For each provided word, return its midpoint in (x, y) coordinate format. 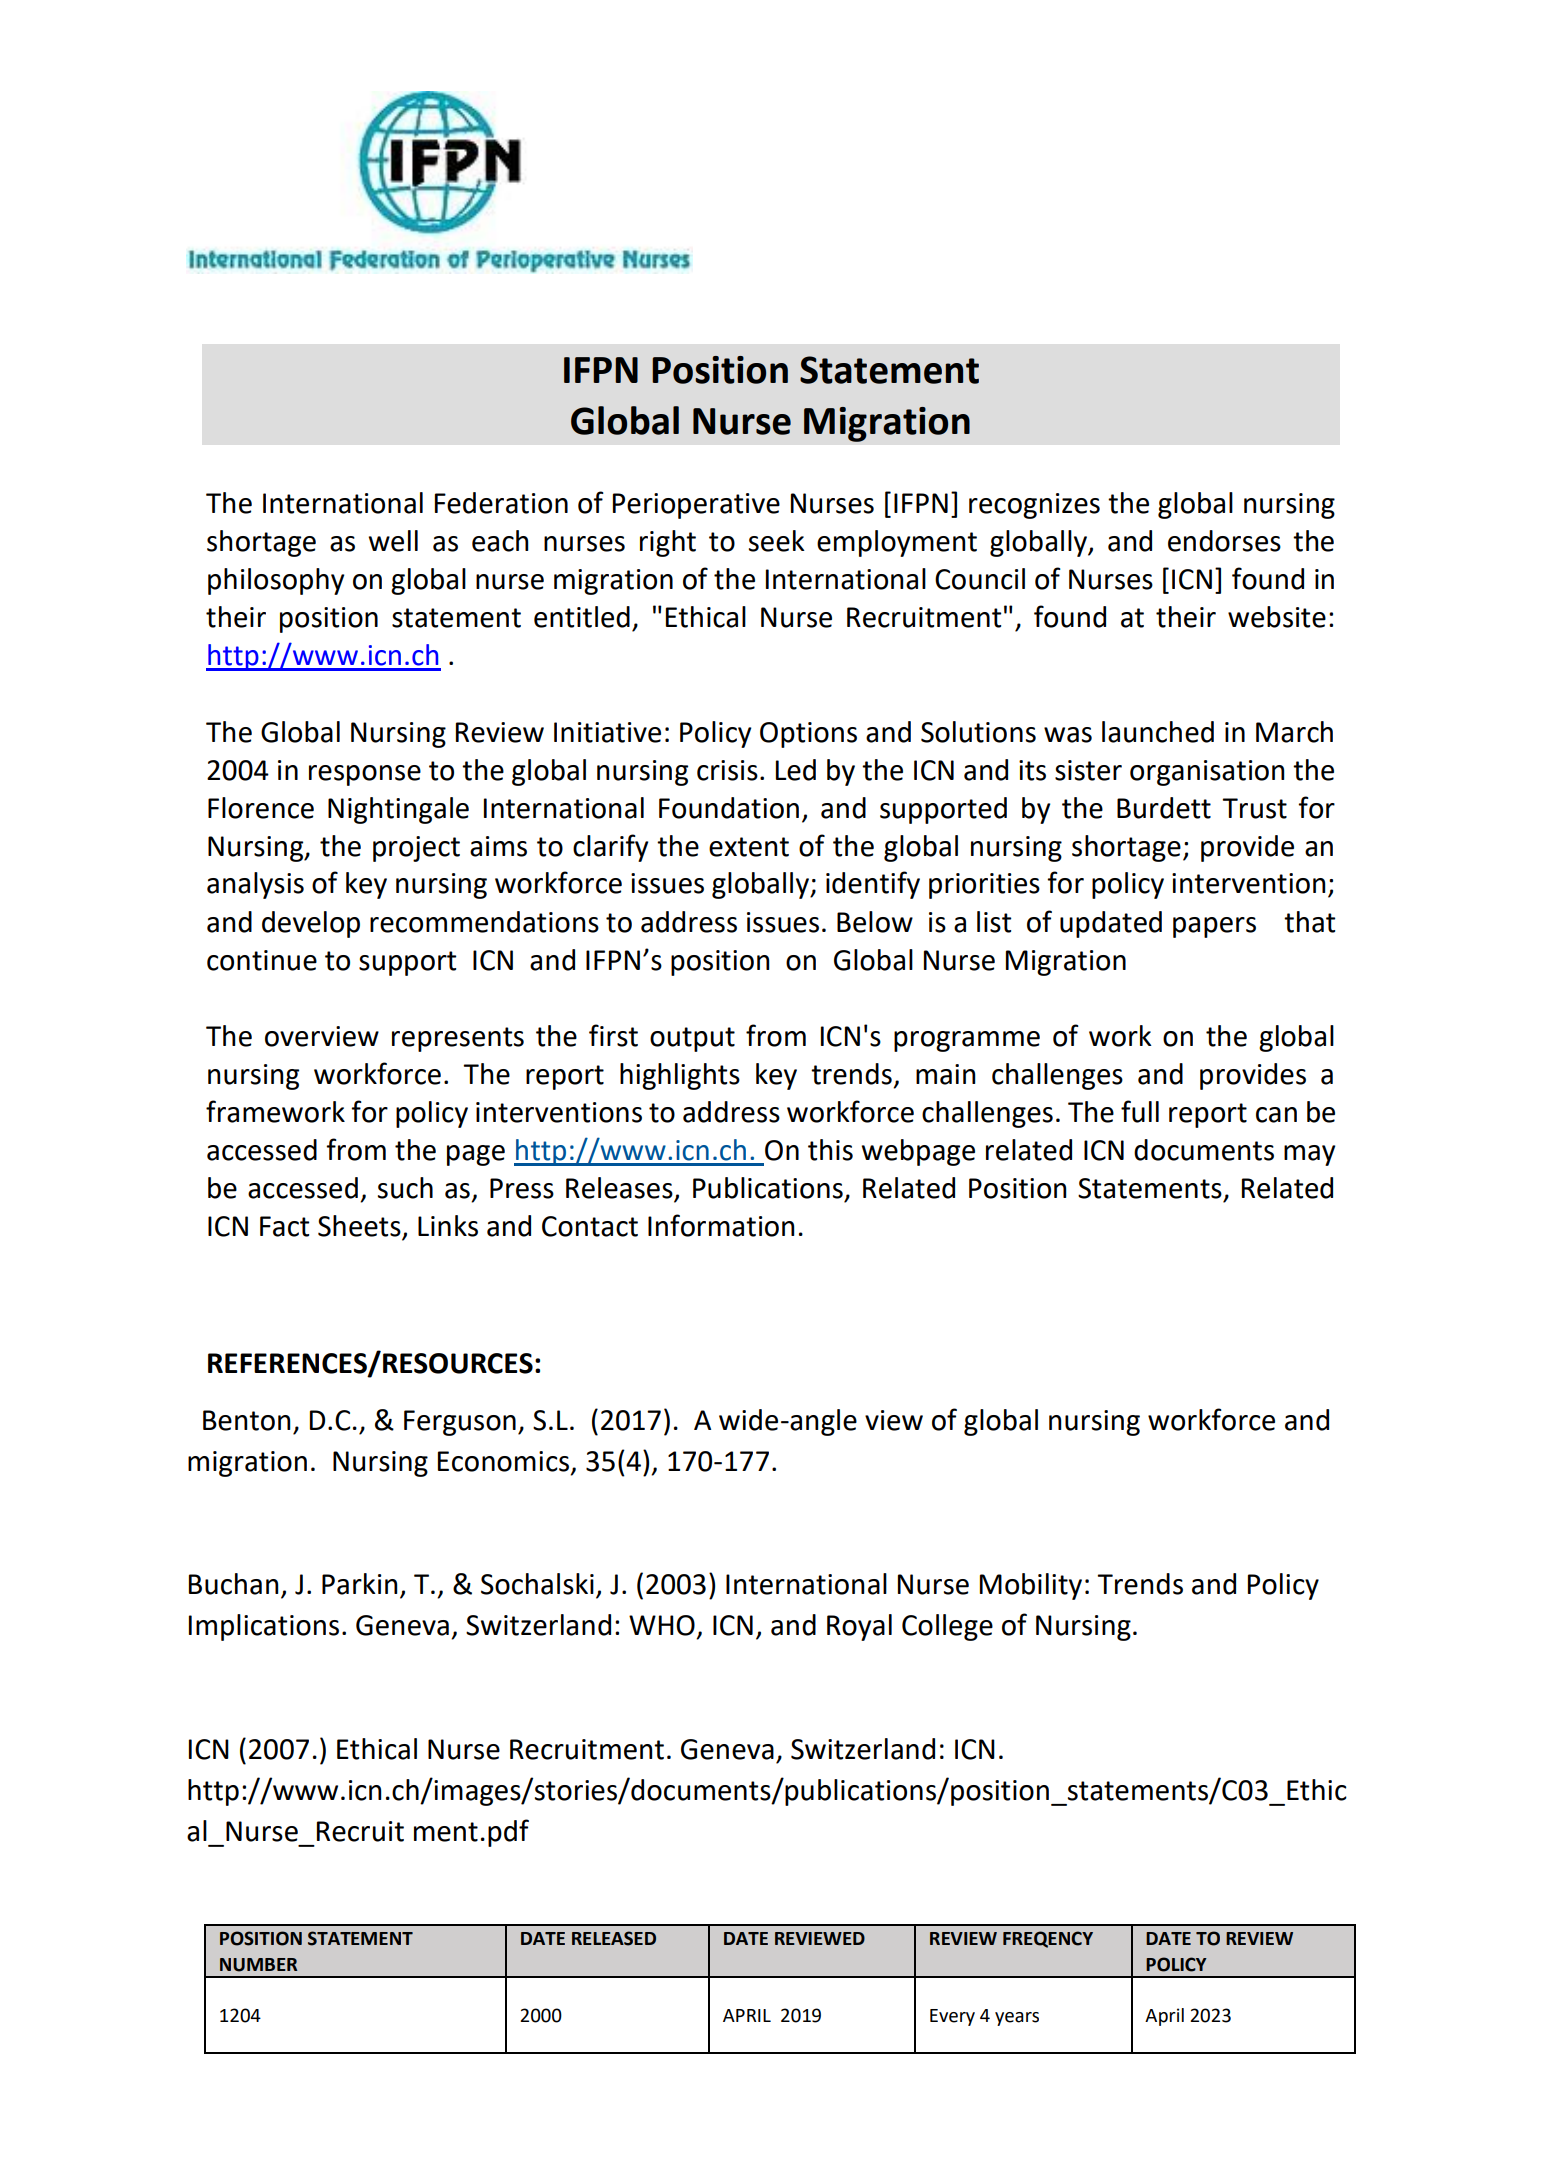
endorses (1224, 541)
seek (777, 541)
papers (1214, 927)
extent (749, 847)
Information (721, 1225)
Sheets (360, 1227)
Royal (859, 1627)
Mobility (1031, 1586)
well (393, 541)
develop (311, 924)
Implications (264, 1627)
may (1309, 1155)
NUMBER (258, 1965)
